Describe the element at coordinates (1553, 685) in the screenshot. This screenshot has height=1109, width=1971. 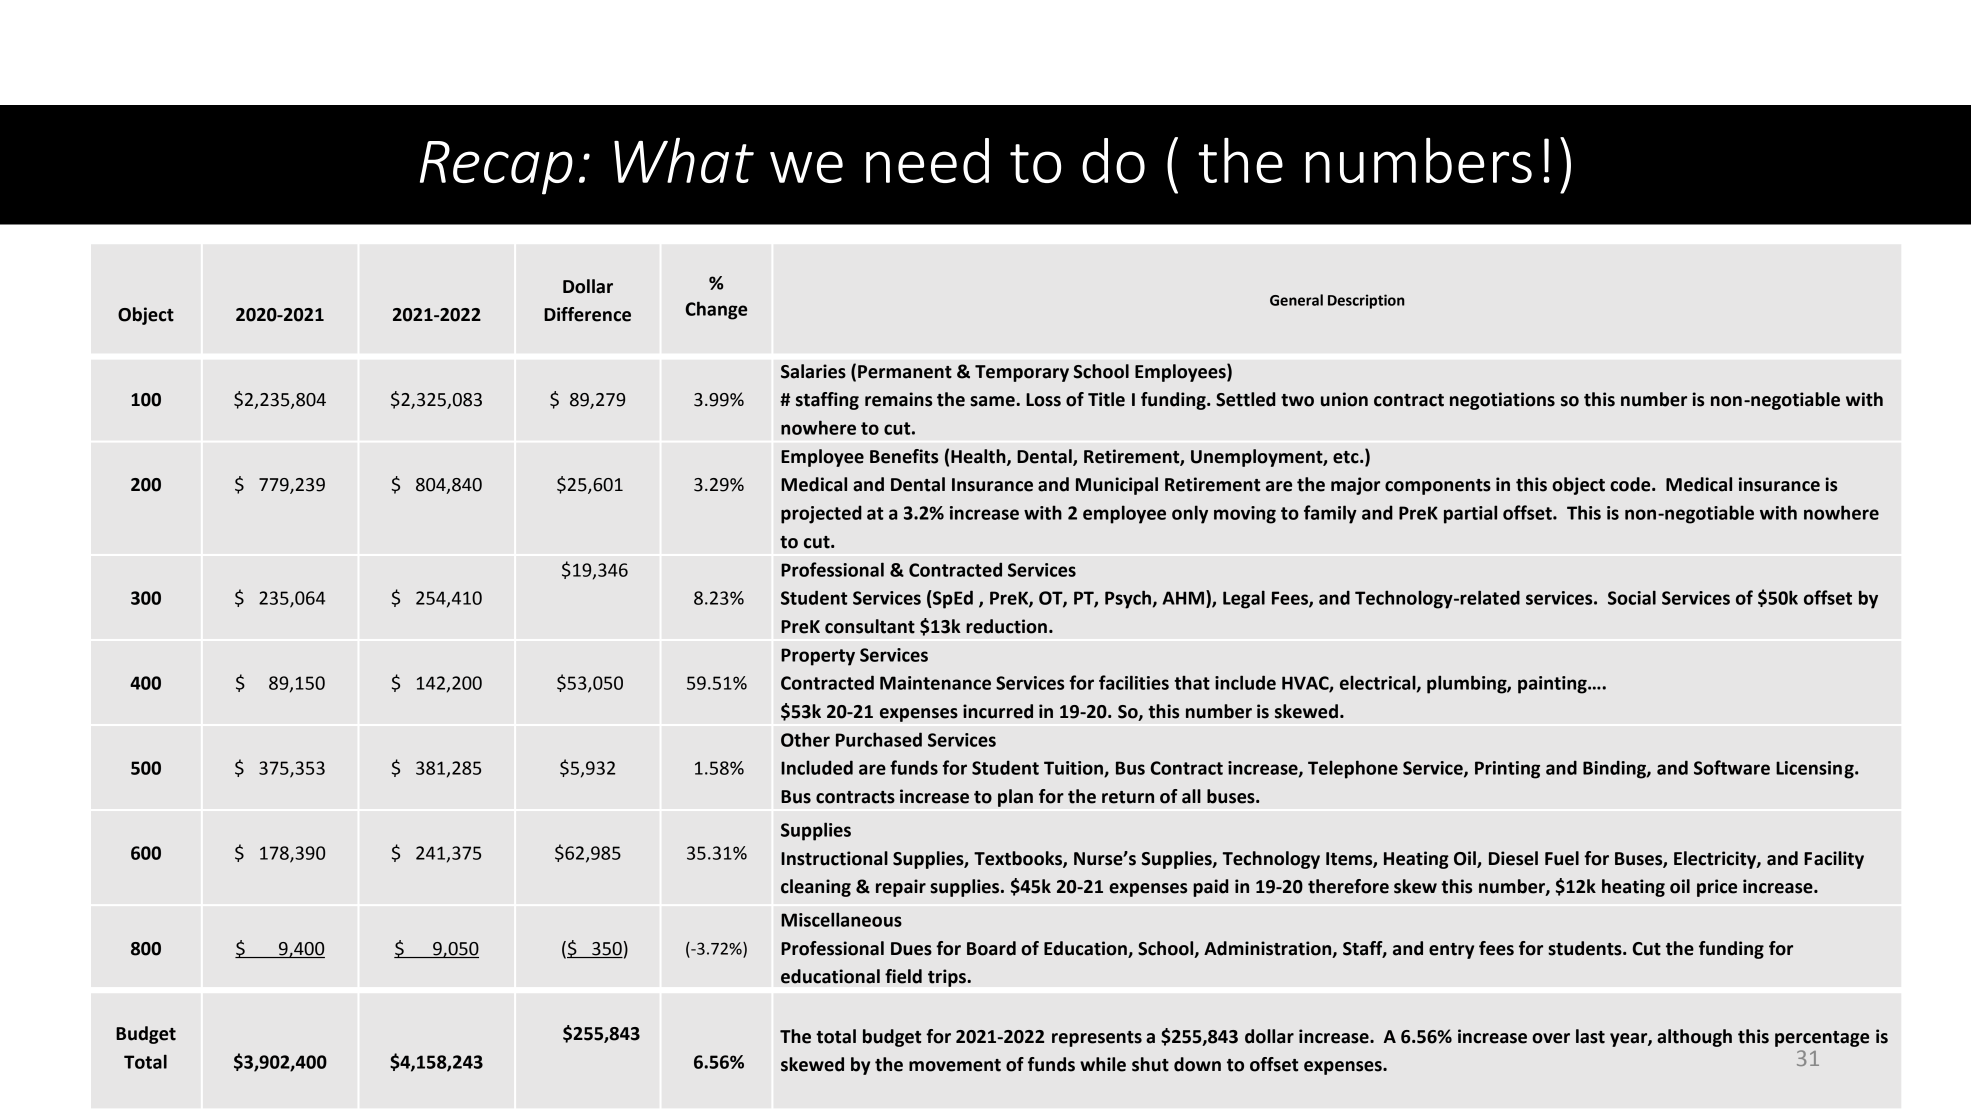
I see `painting` at that location.
